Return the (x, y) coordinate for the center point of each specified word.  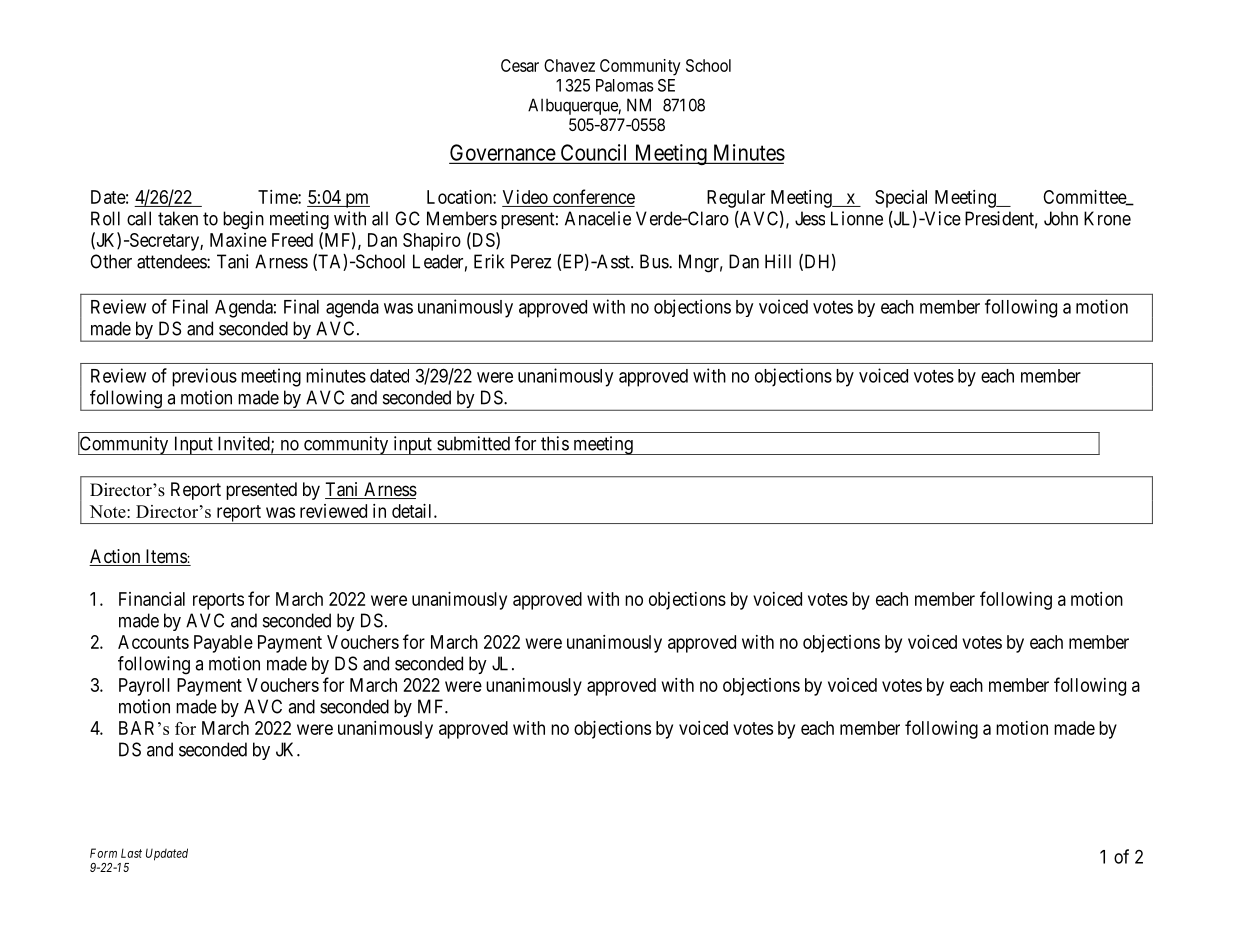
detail (413, 511)
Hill (778, 261)
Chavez (569, 65)
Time (278, 197)
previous (204, 377)
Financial (152, 599)
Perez (531, 261)
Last (131, 853)
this (555, 443)
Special (901, 199)
